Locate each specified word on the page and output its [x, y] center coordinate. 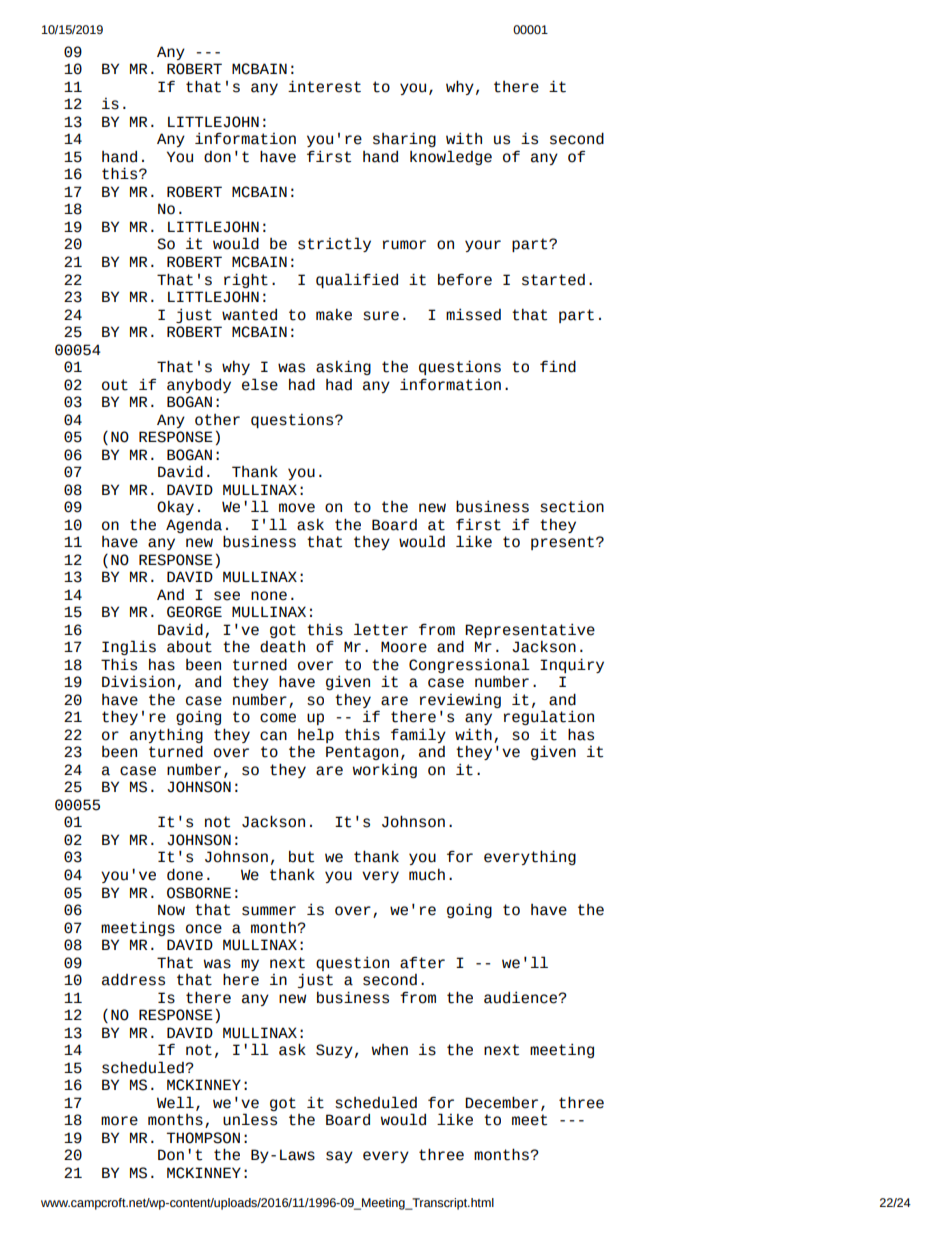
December [501, 1102]
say [339, 1157]
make [334, 315]
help [316, 735]
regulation [549, 717]
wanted [249, 315]
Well [175, 1102]
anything [166, 737]
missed [473, 314]
